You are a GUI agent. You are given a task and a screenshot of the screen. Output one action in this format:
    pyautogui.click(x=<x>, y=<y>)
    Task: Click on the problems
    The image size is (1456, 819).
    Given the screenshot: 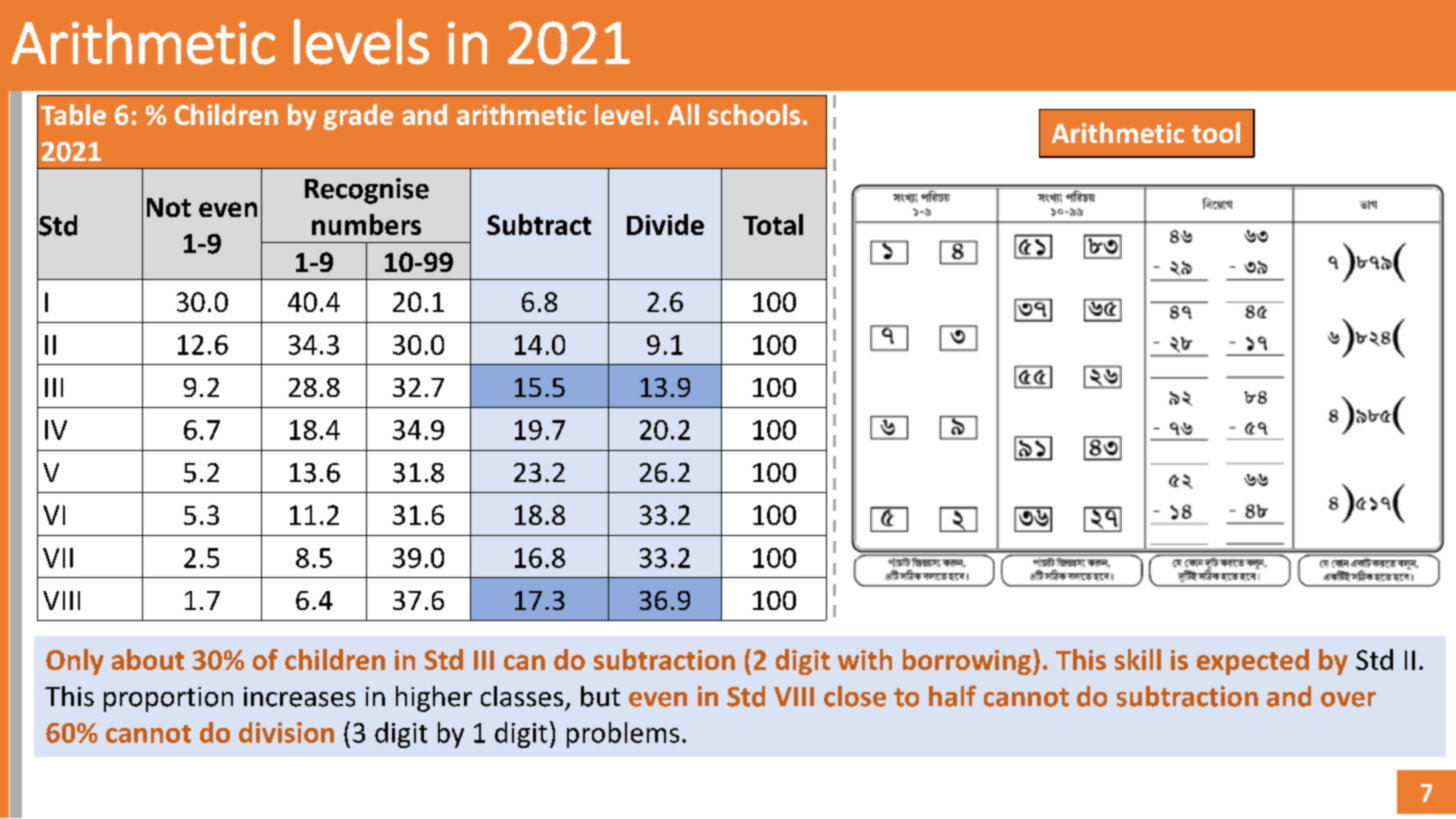 What is the action you would take?
    pyautogui.click(x=623, y=735)
